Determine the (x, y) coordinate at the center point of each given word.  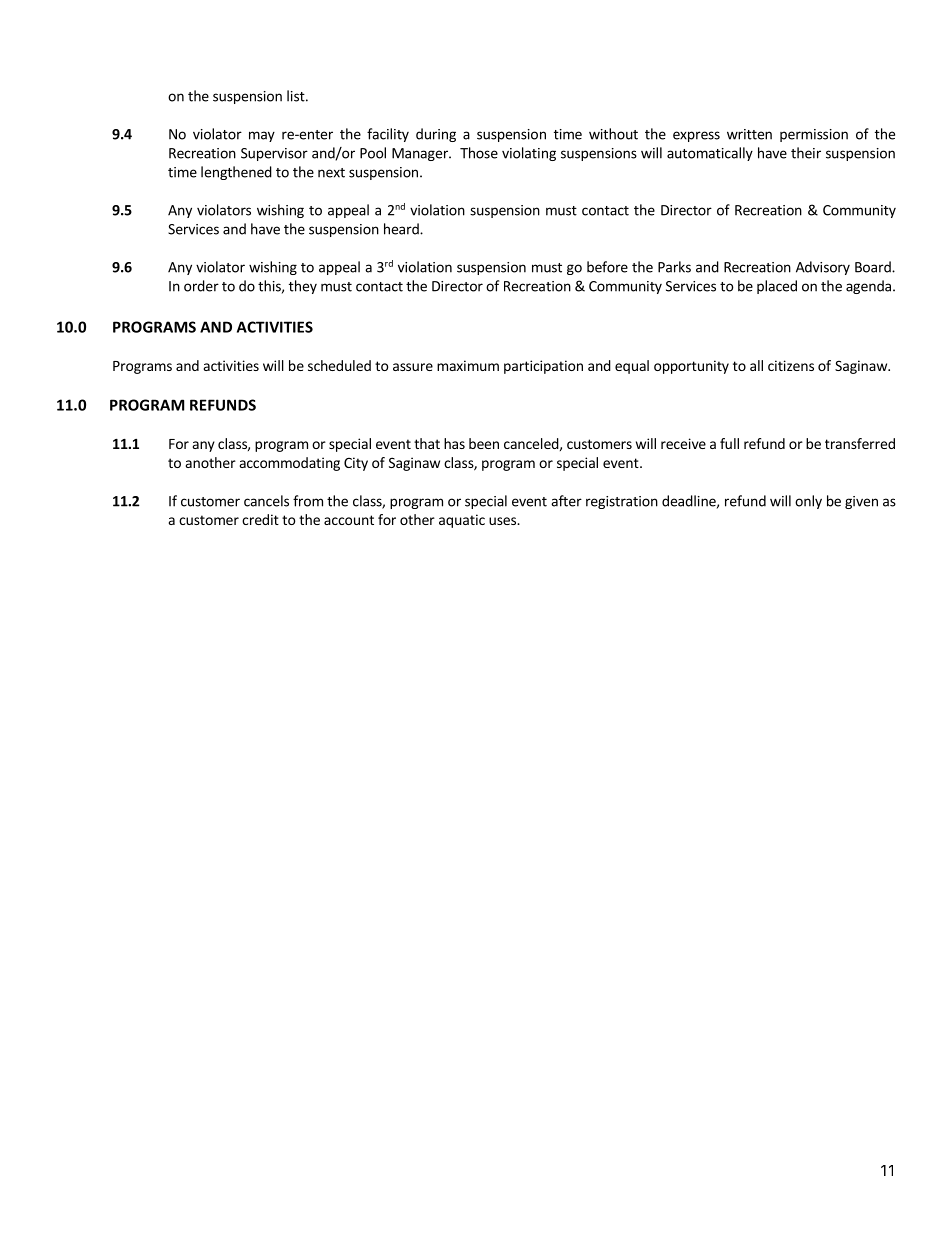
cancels (266, 501)
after (566, 501)
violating (529, 154)
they (303, 287)
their (806, 153)
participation (543, 367)
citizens (791, 365)
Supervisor (274, 154)
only (808, 502)
